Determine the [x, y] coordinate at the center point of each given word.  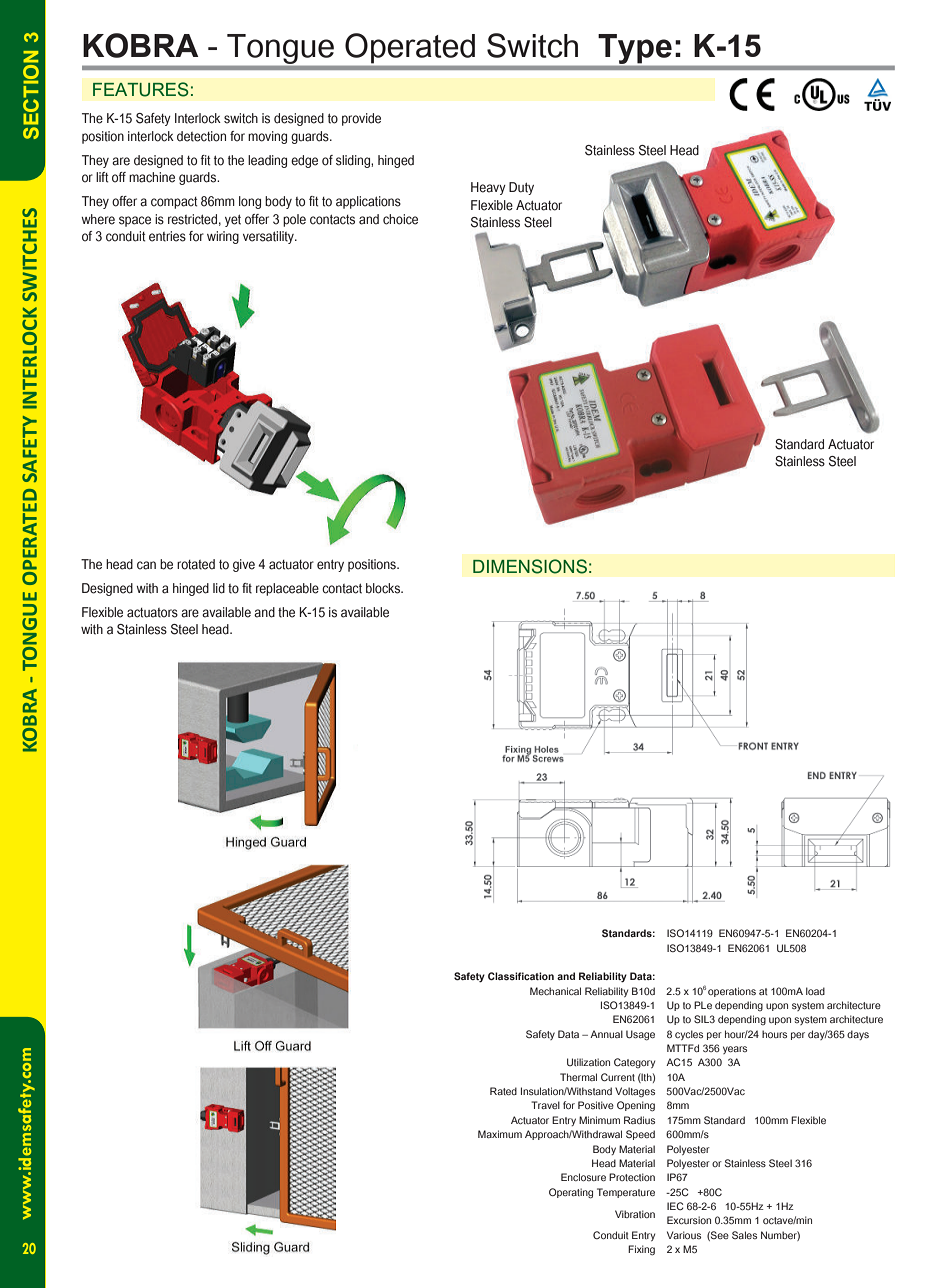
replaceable [287, 589]
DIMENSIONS [530, 566]
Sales [744, 1235]
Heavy [488, 188]
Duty [521, 188]
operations [732, 992]
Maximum [500, 1134]
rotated [196, 564]
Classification [521, 976]
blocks [384, 588]
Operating [571, 1193]
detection [201, 136]
